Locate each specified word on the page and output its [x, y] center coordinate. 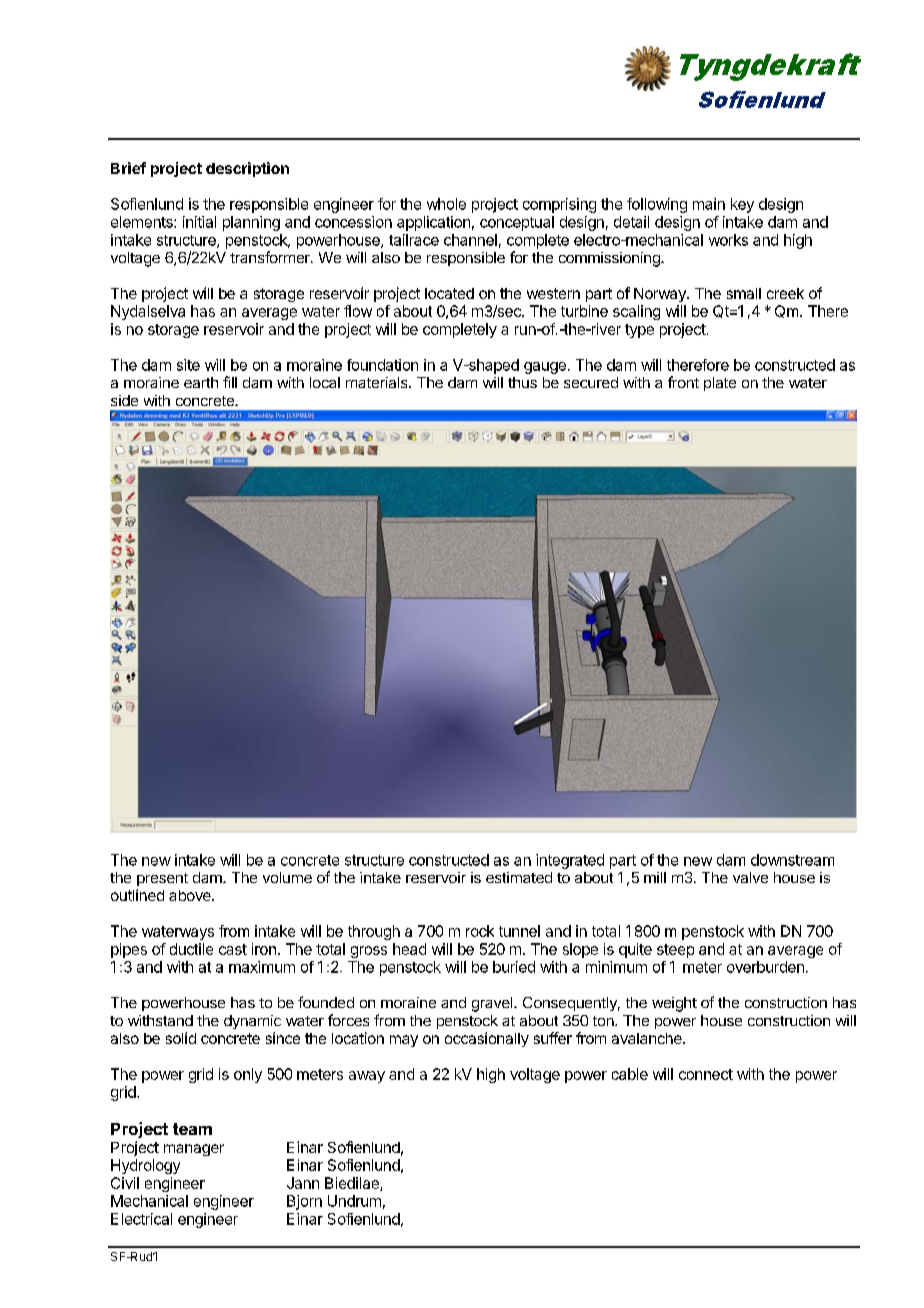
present [162, 879]
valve [750, 877]
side [124, 400]
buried [514, 967]
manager [194, 1150]
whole [446, 204]
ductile [191, 949]
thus [522, 382]
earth [201, 382]
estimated [519, 877]
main [709, 204]
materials [378, 382]
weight [674, 1004]
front [683, 382]
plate [720, 384]
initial [199, 222]
